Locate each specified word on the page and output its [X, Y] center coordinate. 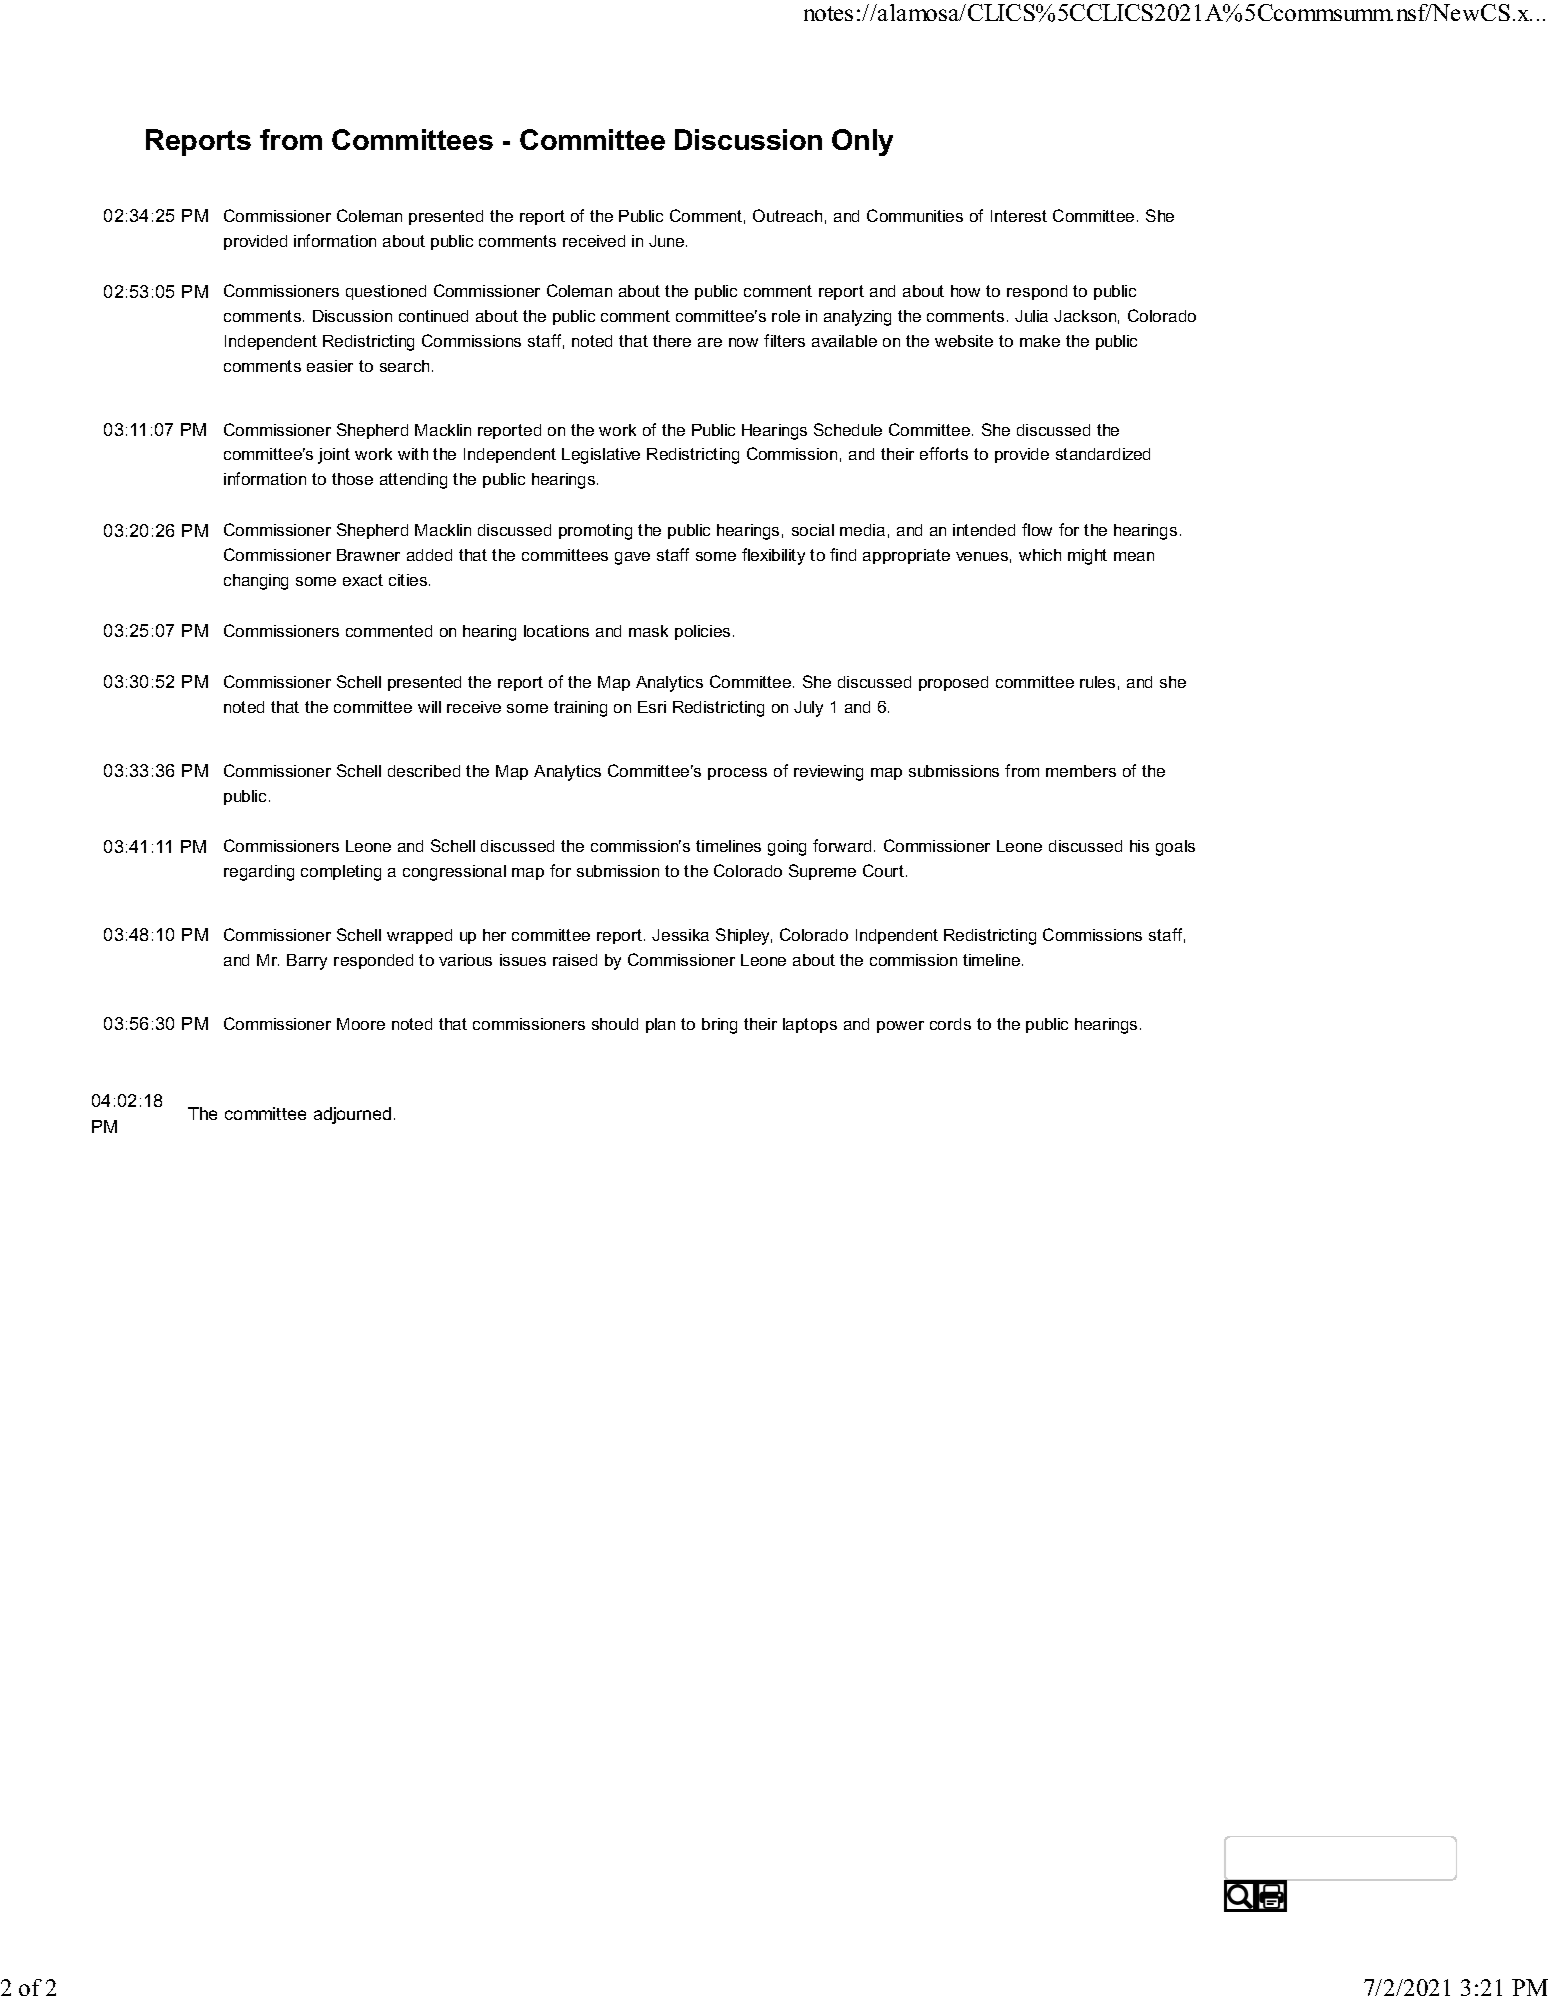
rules [1097, 682]
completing [341, 873]
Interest [1019, 216]
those [352, 479]
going [787, 848]
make [1040, 341]
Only [862, 142]
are [710, 342]
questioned [386, 292]
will [429, 707]
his [1139, 846]
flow [1037, 529]
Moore [361, 1024]
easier [330, 366]
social [813, 530]
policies [702, 632]
